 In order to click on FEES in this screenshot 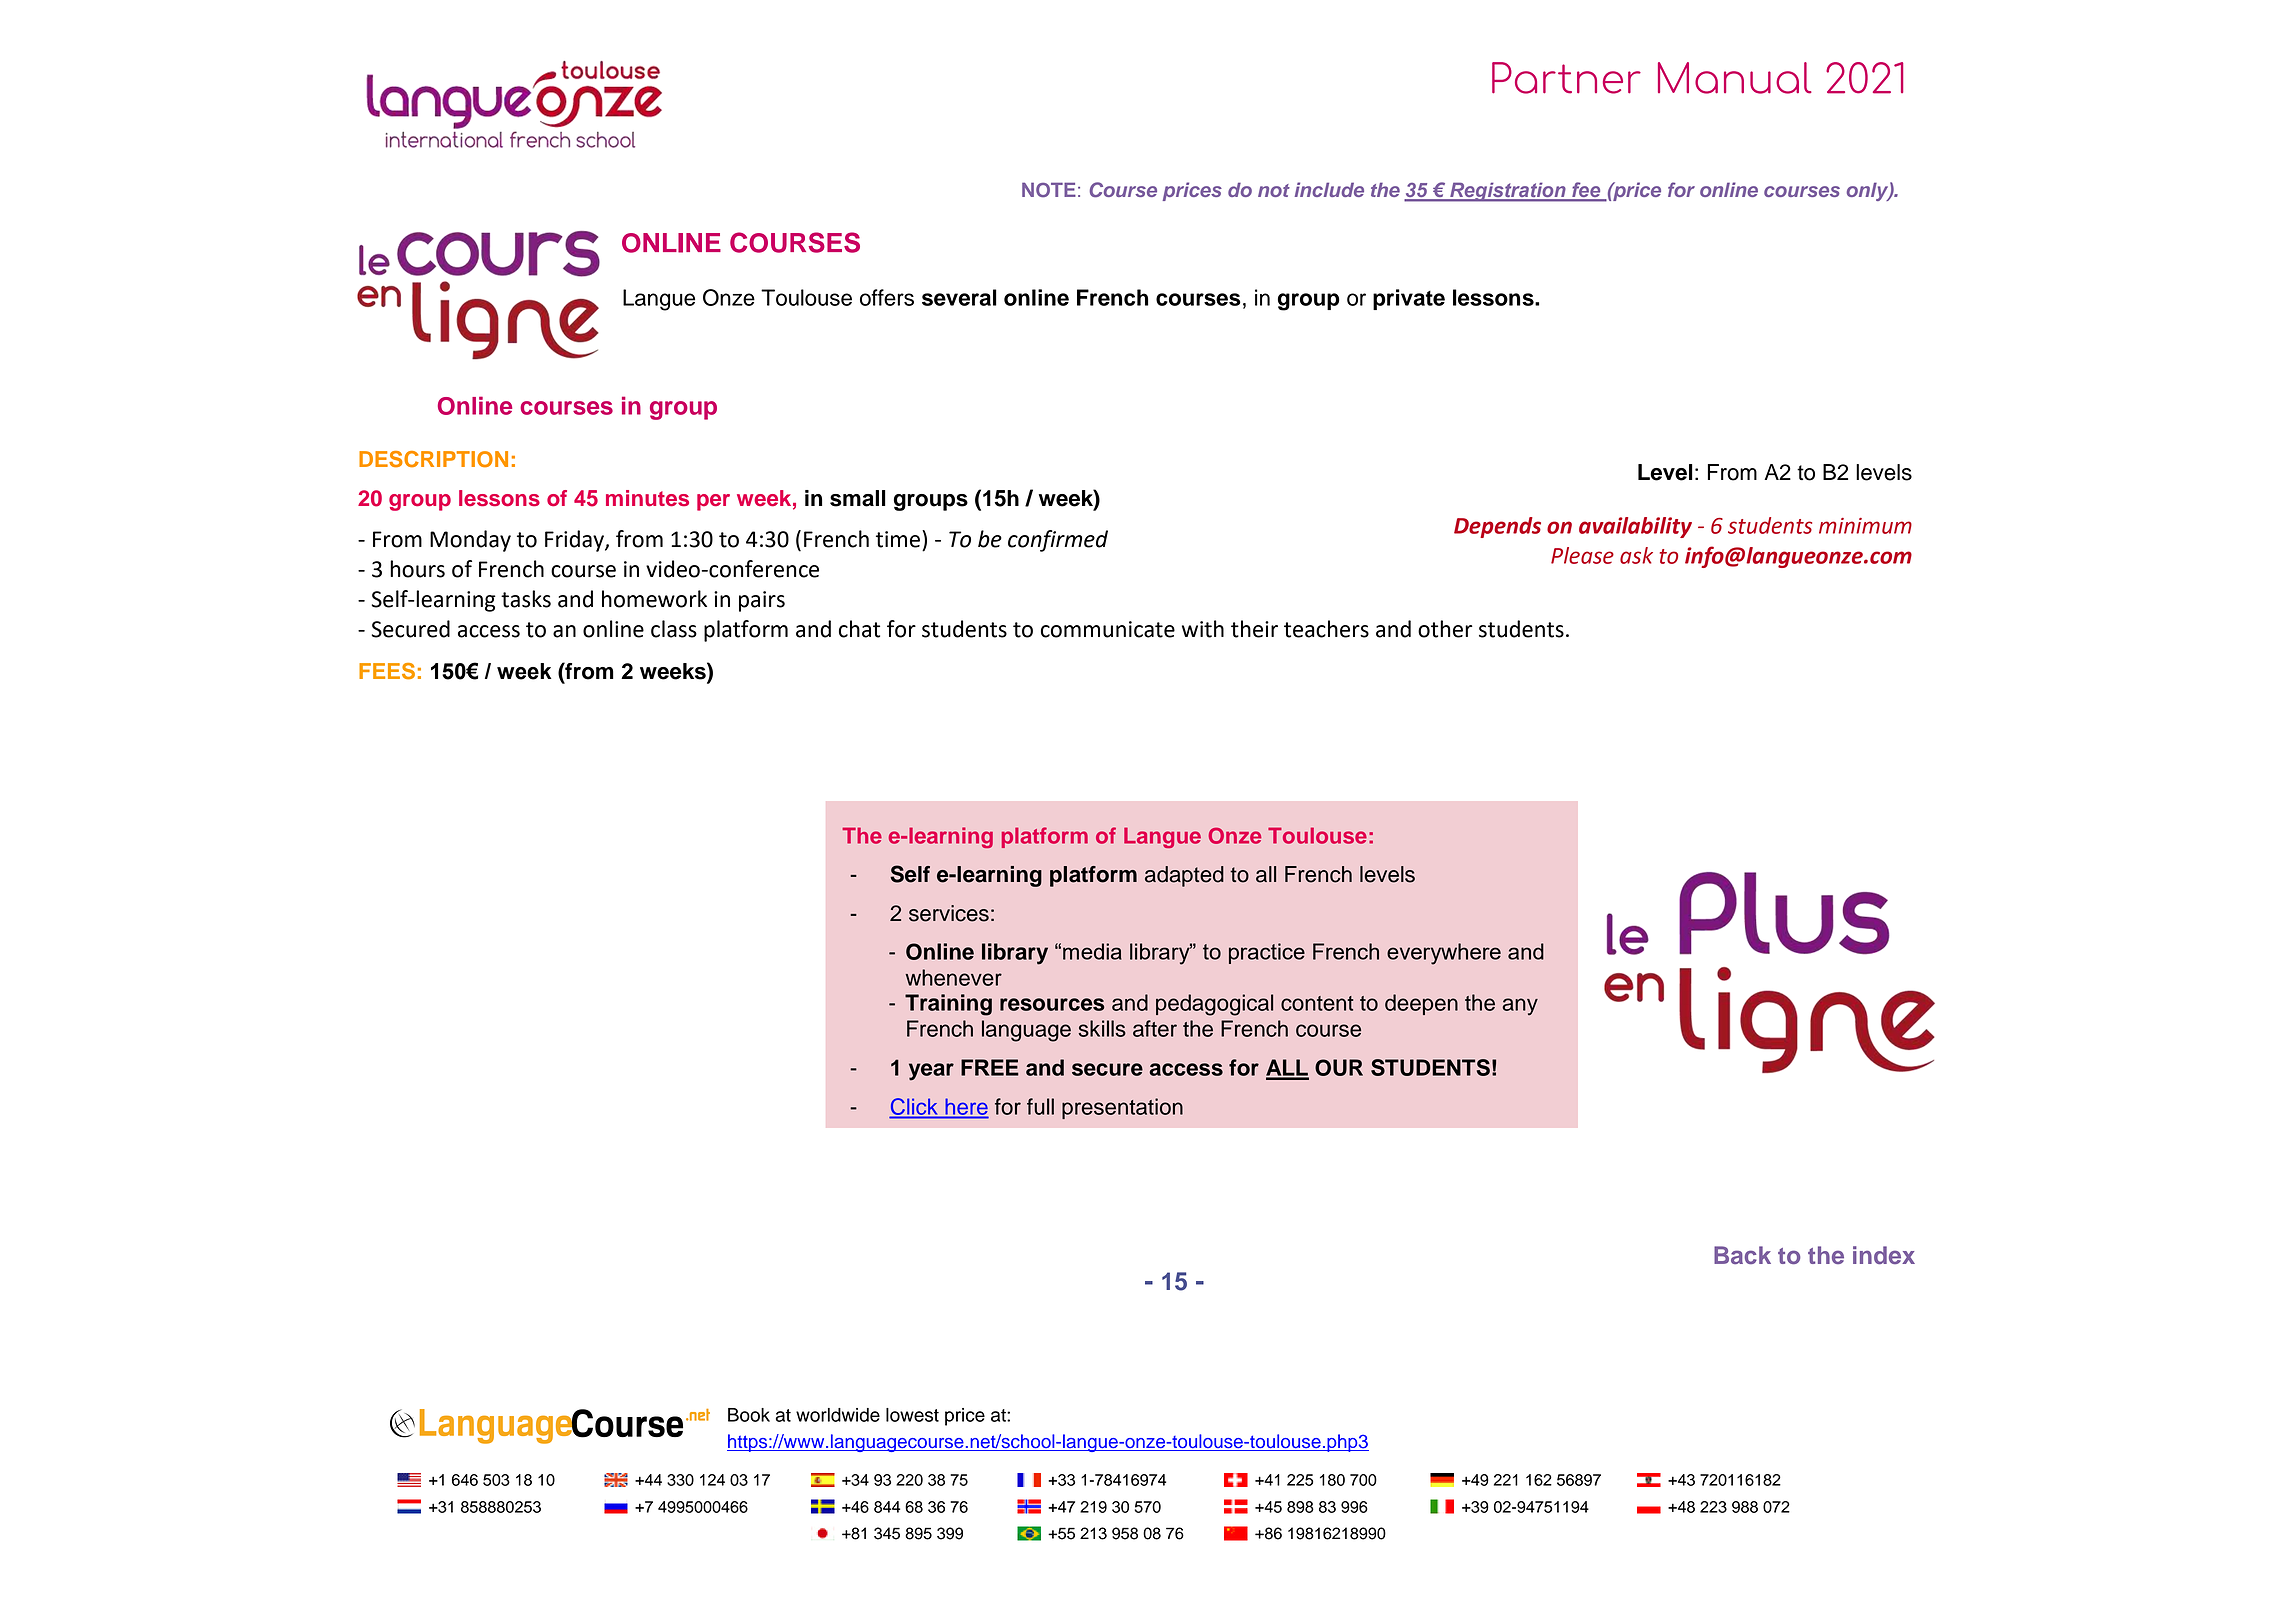, I will do `click(387, 671)`.
